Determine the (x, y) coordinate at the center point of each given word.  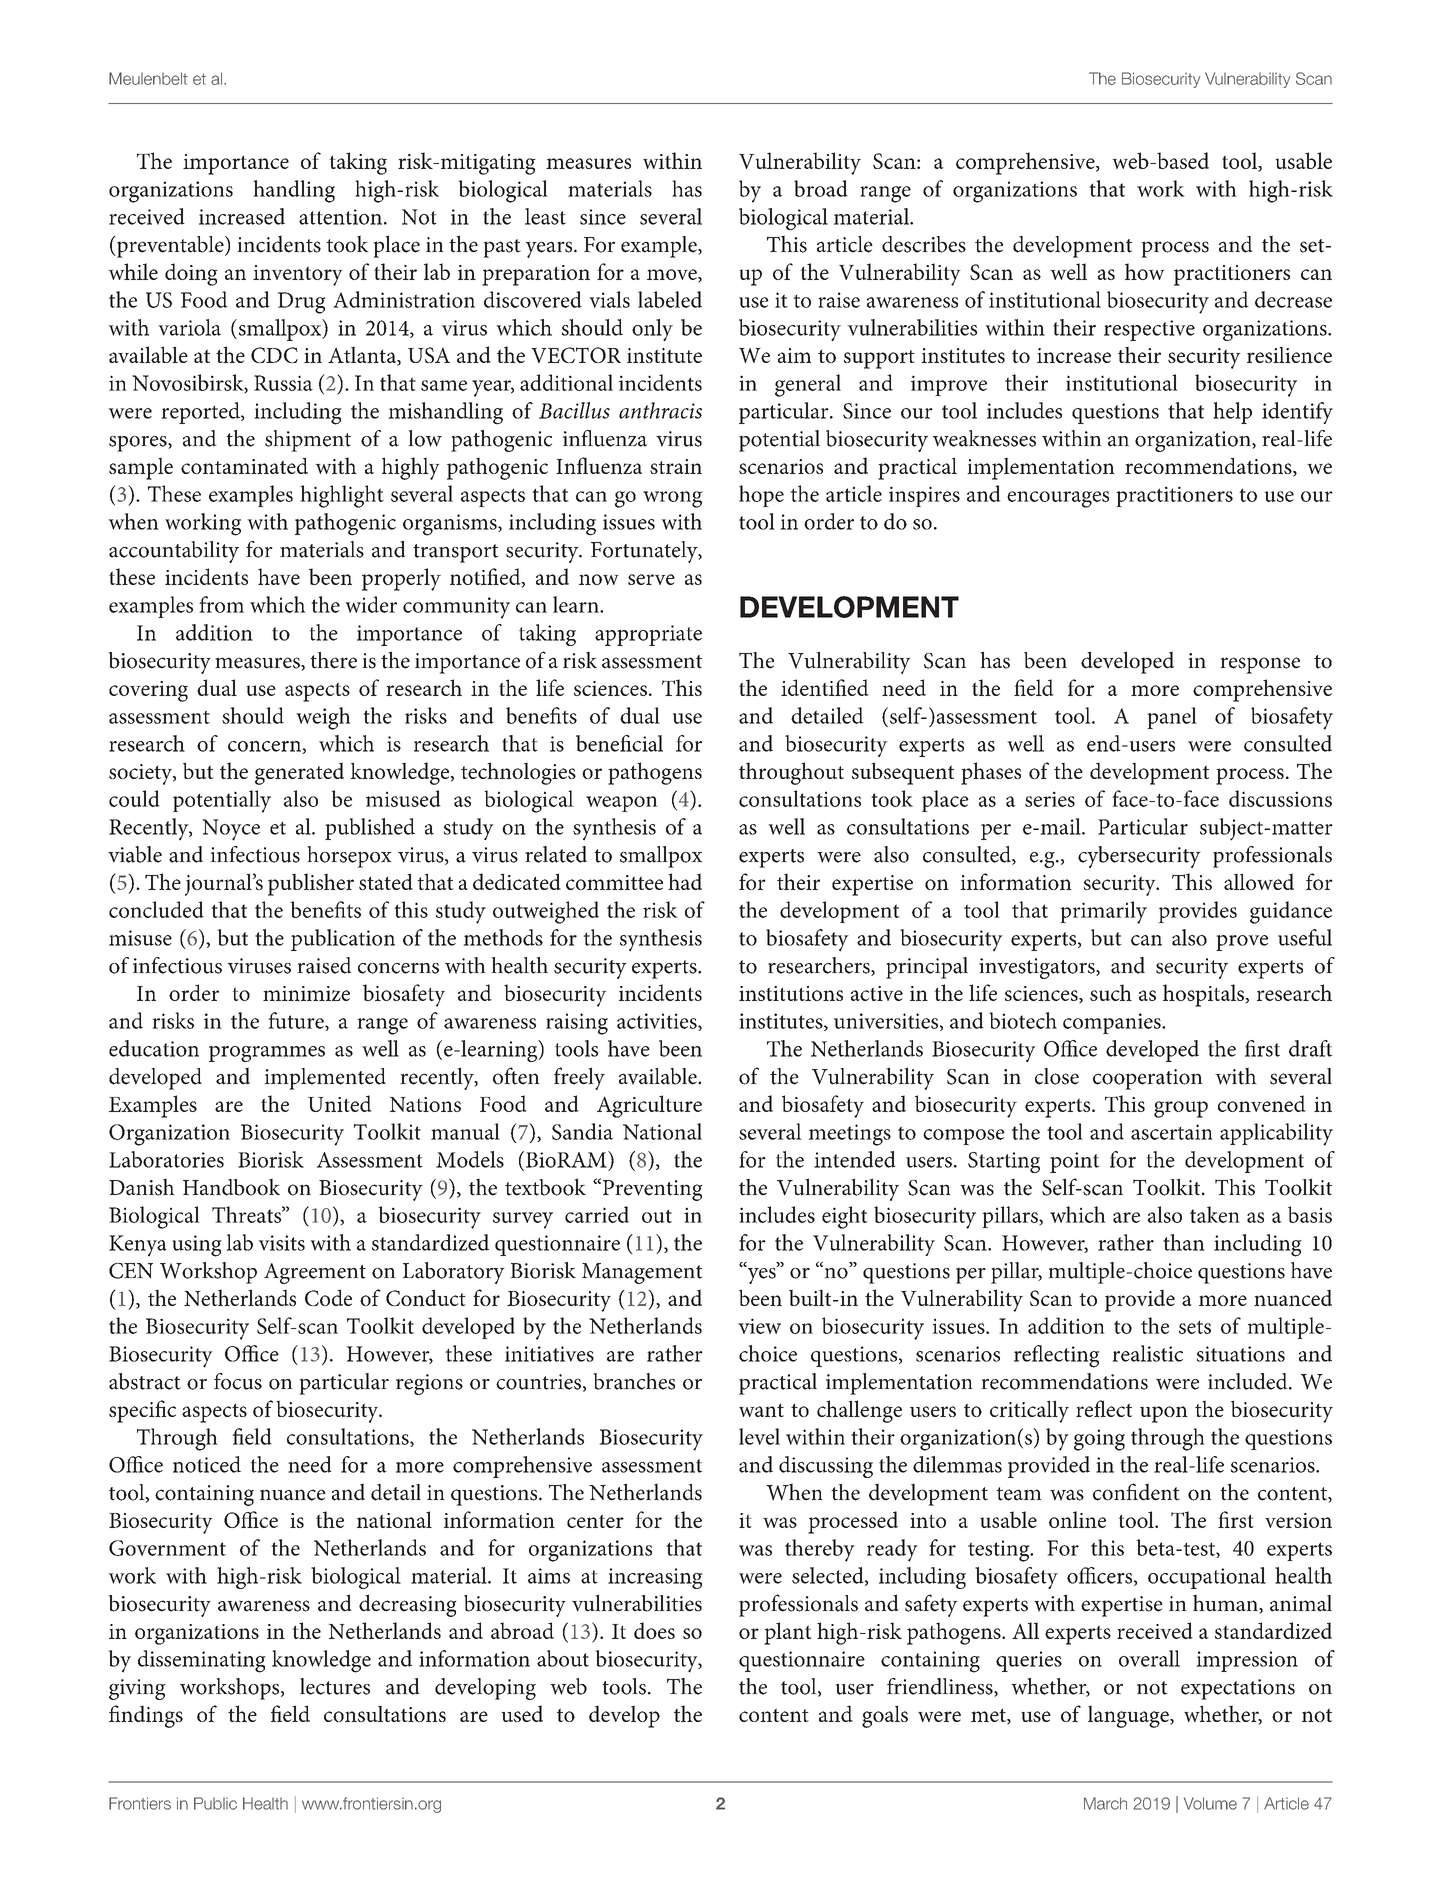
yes (761, 1274)
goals (885, 1716)
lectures (335, 1686)
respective (1149, 330)
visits (281, 1243)
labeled (670, 299)
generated (299, 773)
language (1129, 1716)
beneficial (619, 743)
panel (1172, 718)
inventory (298, 275)
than (1184, 1242)
